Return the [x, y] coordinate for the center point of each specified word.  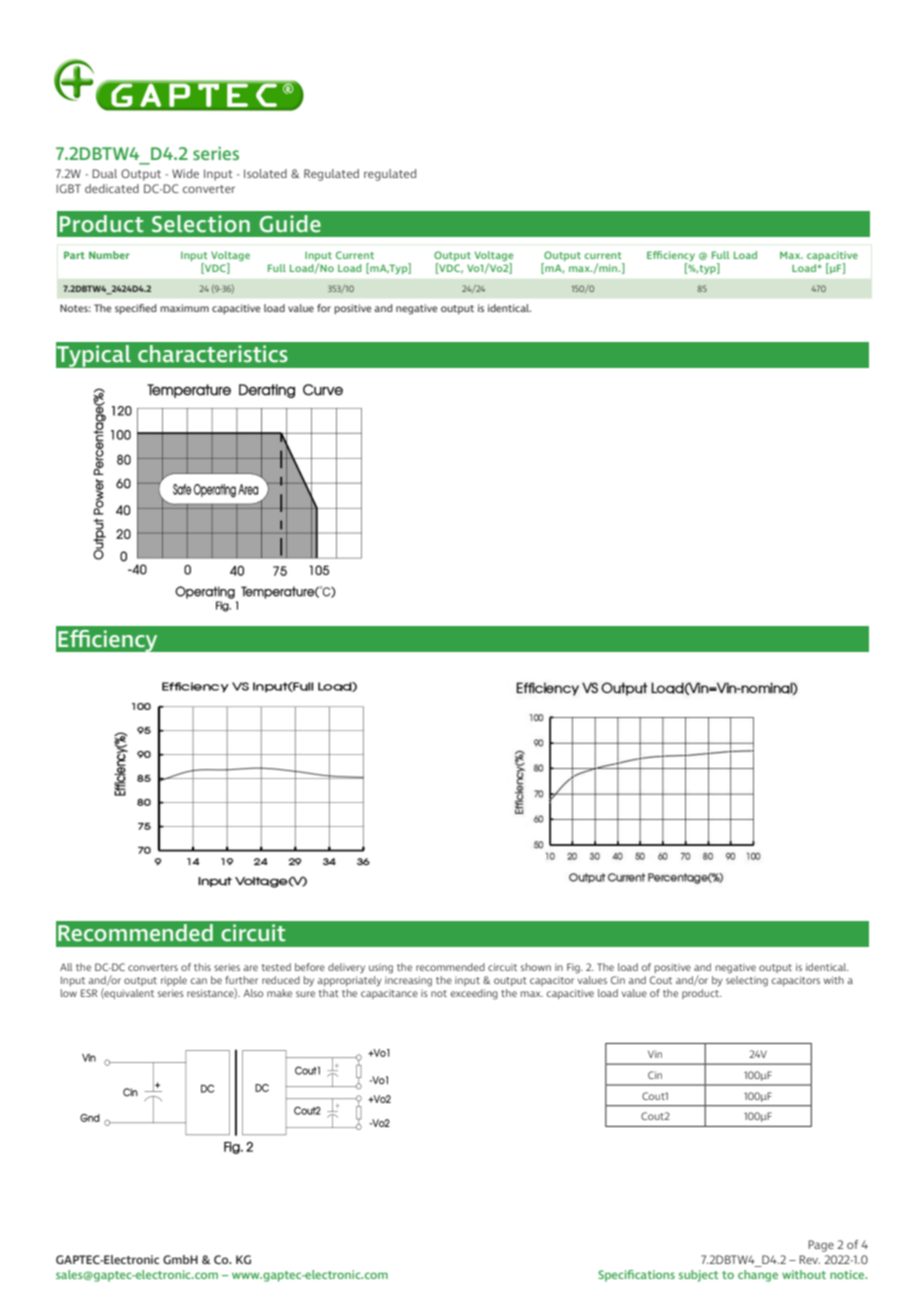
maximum [184, 308]
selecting [747, 980]
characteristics [213, 354]
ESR [89, 993]
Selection [201, 224]
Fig [574, 968]
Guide [290, 224]
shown [536, 967]
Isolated [265, 173]
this [202, 967]
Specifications [636, 1276]
